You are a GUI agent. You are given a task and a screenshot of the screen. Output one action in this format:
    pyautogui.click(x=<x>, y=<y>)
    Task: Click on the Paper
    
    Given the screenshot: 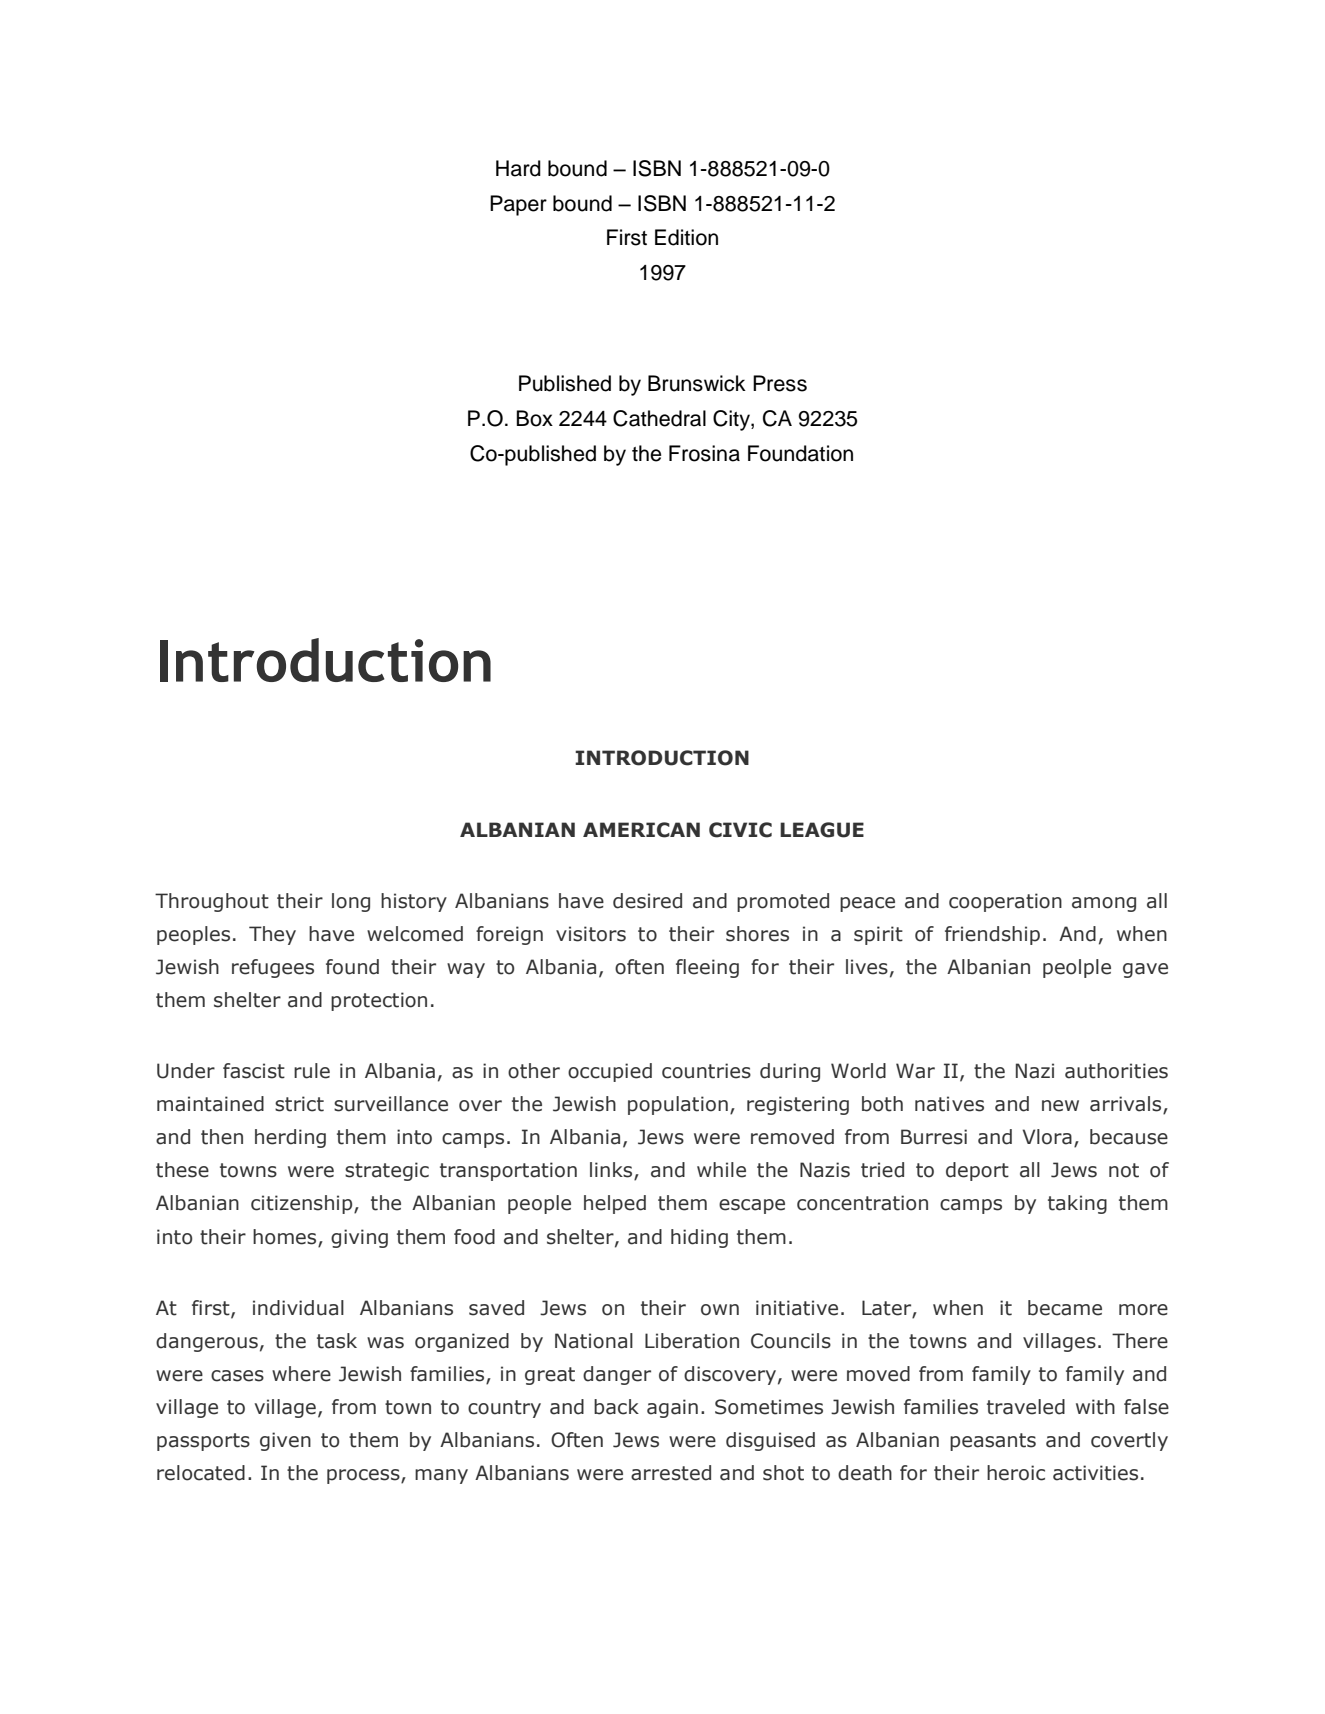 What is the action you would take?
    pyautogui.click(x=518, y=205)
